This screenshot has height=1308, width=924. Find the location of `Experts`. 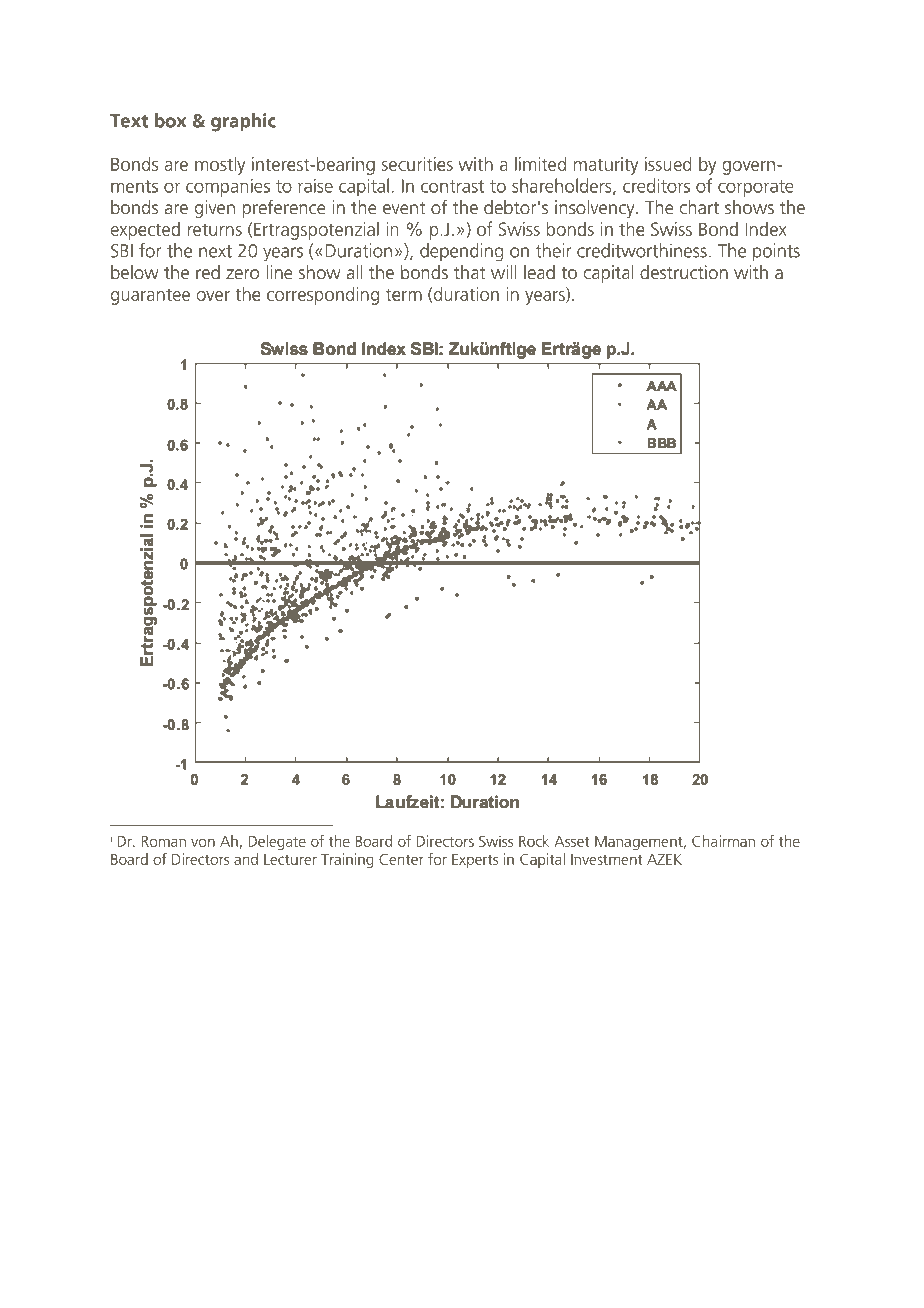

Experts is located at coordinates (475, 861).
